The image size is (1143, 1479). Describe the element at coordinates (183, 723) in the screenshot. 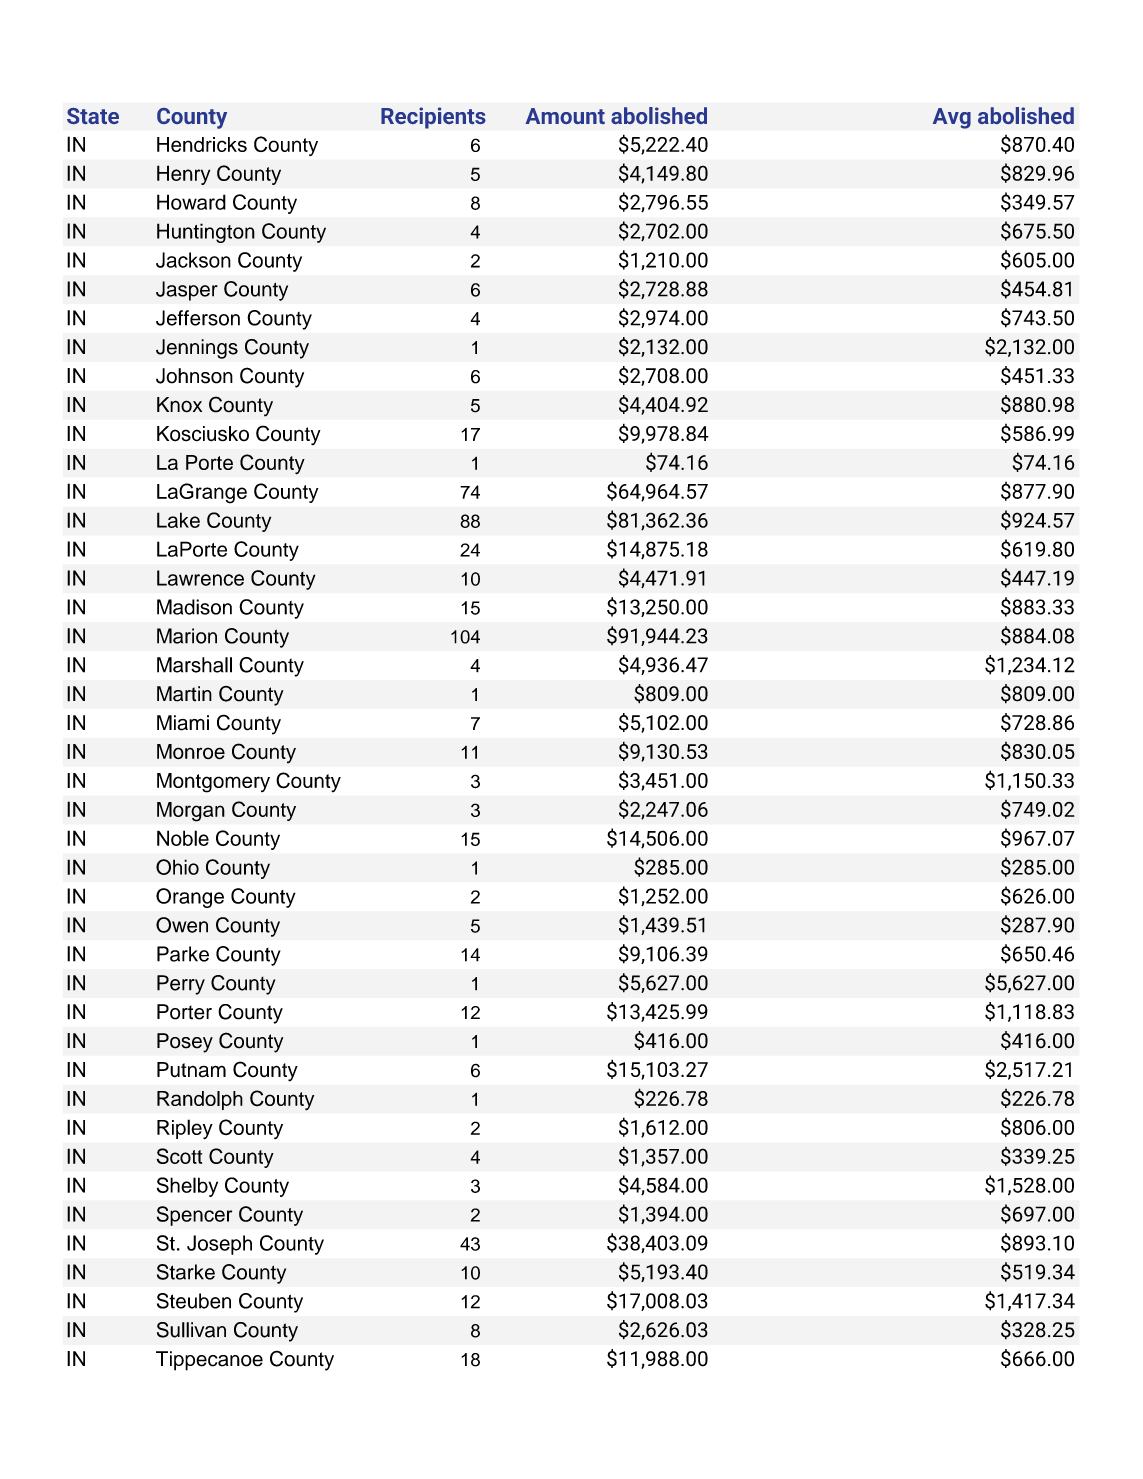

I see `Miami` at that location.
